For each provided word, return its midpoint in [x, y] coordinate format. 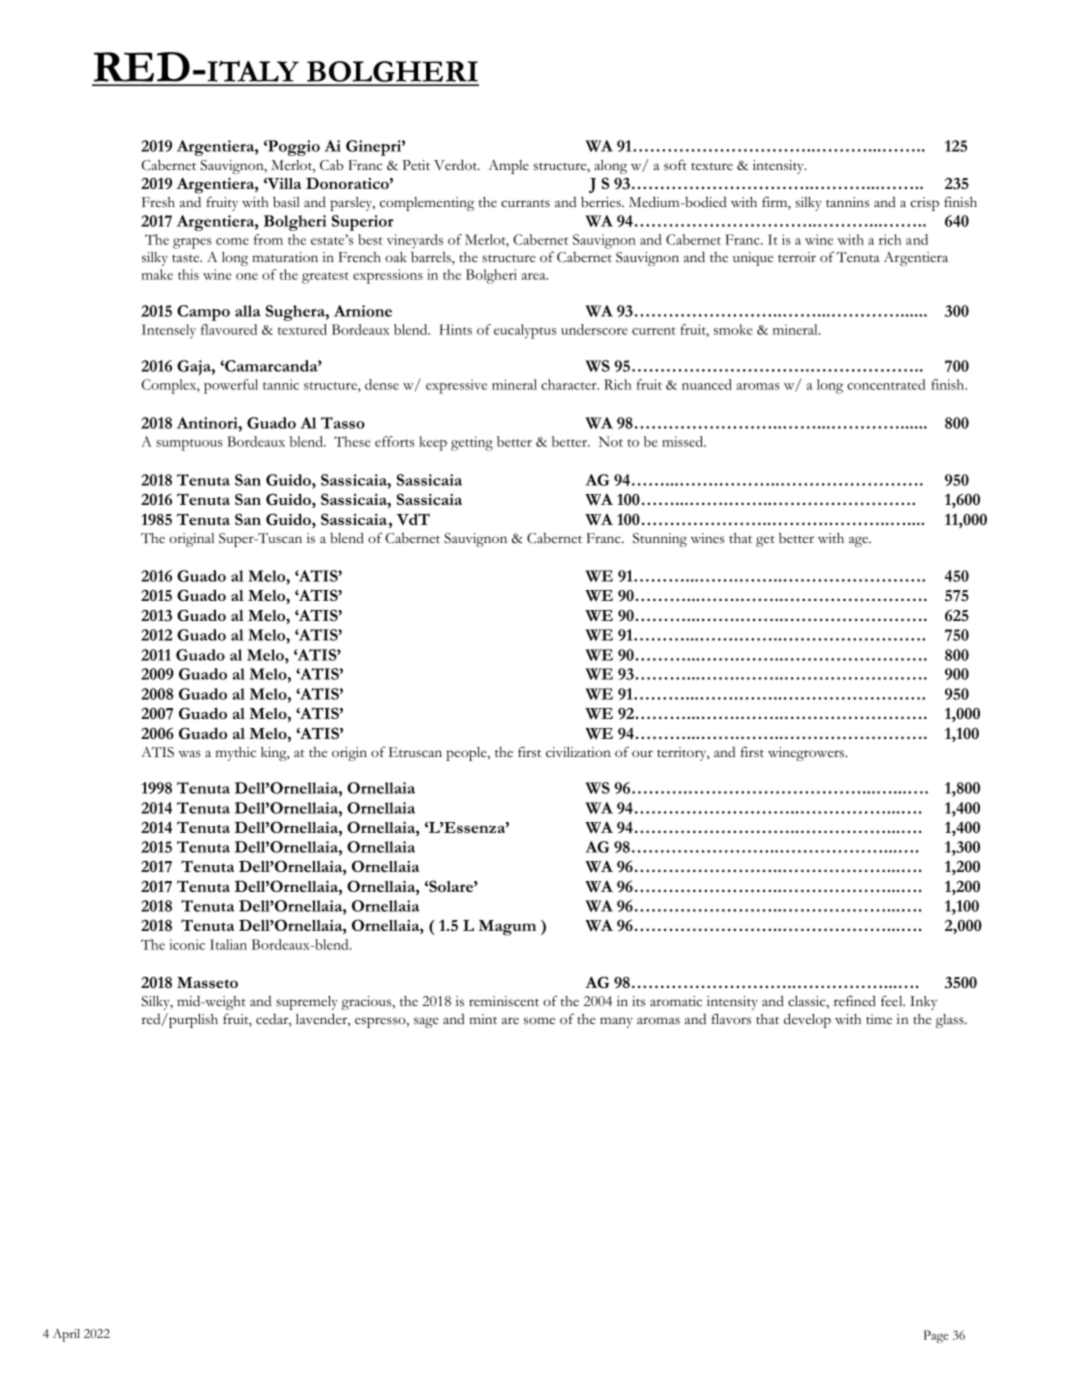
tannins [847, 202]
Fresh [158, 202]
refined [855, 1000]
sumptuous [189, 445]
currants [525, 203]
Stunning [660, 540]
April [66, 1335]
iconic [187, 944]
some [539, 1021]
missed [684, 441]
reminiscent [504, 1001]
